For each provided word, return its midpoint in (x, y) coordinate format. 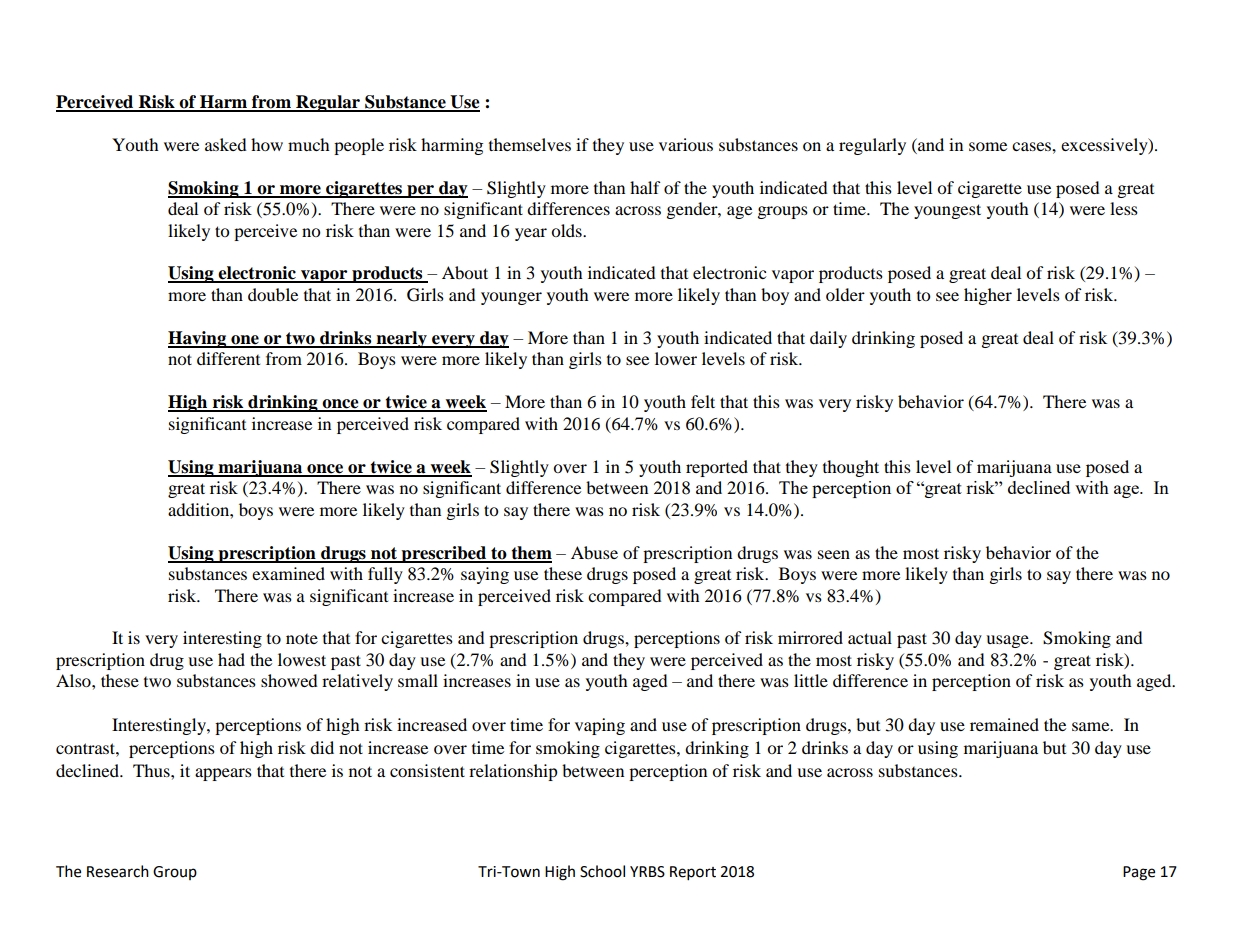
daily (828, 339)
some (988, 146)
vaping (600, 726)
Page (1139, 873)
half (645, 187)
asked (226, 144)
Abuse (594, 552)
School (602, 871)
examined (288, 573)
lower (676, 358)
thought (851, 468)
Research (118, 871)
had (231, 659)
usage (1008, 641)
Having (198, 339)
